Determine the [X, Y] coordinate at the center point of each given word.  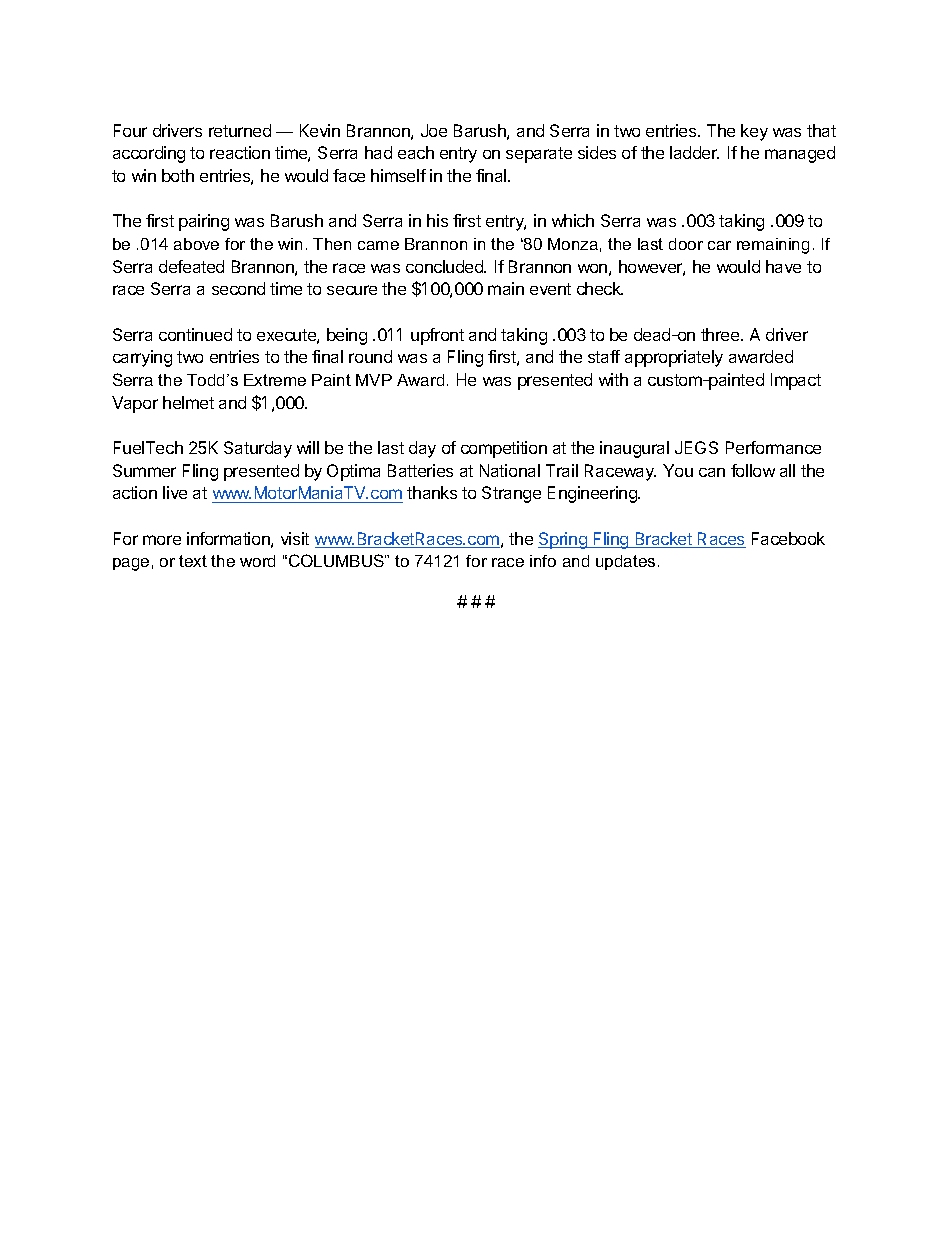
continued [195, 334]
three [721, 334]
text [193, 561]
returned [240, 130]
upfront [437, 336]
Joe [434, 130]
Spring [563, 540]
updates [625, 562]
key [754, 132]
